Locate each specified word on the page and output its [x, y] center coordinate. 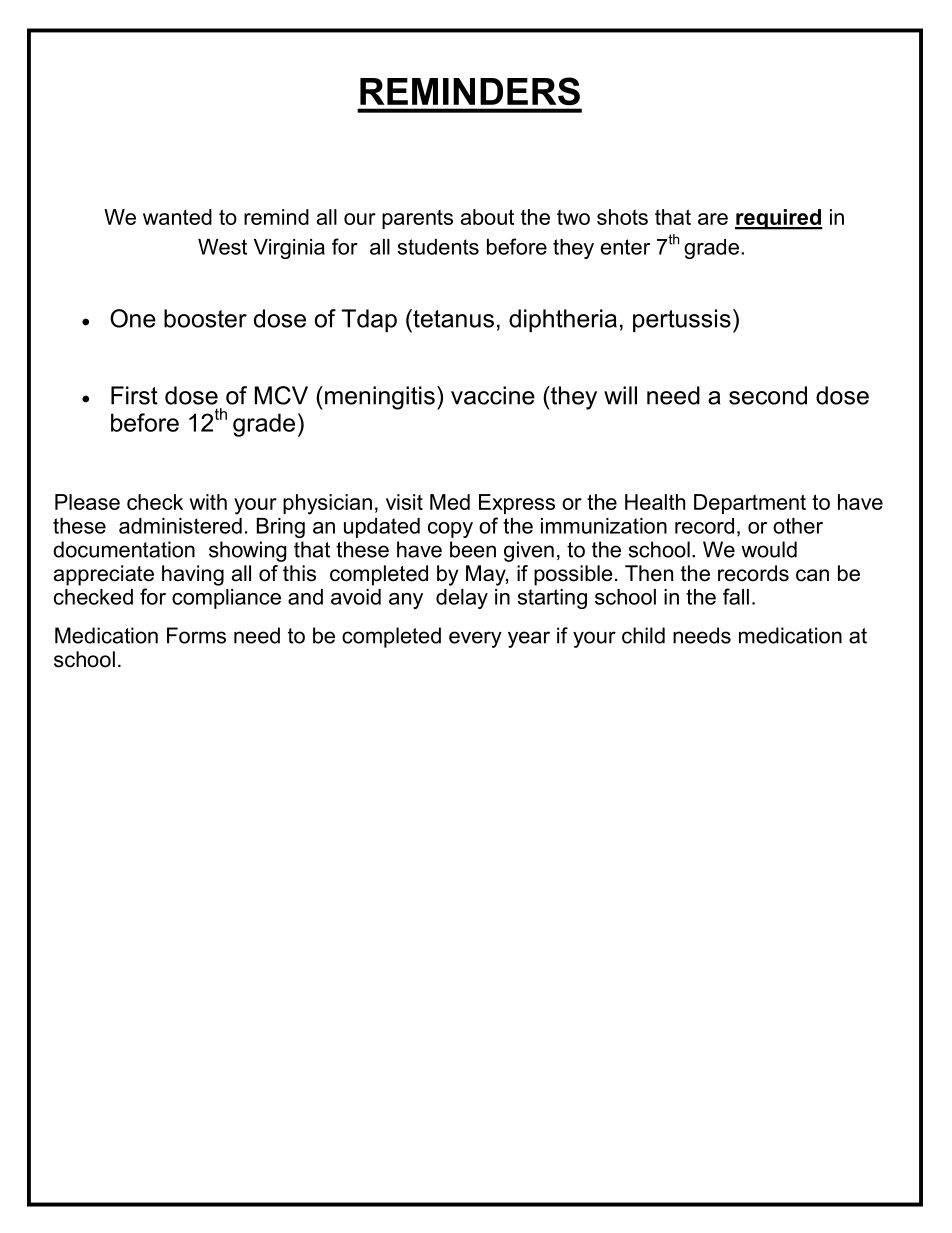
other [798, 526]
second [768, 395]
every [475, 639]
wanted [177, 217]
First [134, 395]
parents [417, 219]
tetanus [452, 318]
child [643, 635]
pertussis [682, 320]
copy [450, 530]
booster [205, 318]
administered [180, 526]
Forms [196, 635]
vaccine [493, 395]
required [779, 219]
